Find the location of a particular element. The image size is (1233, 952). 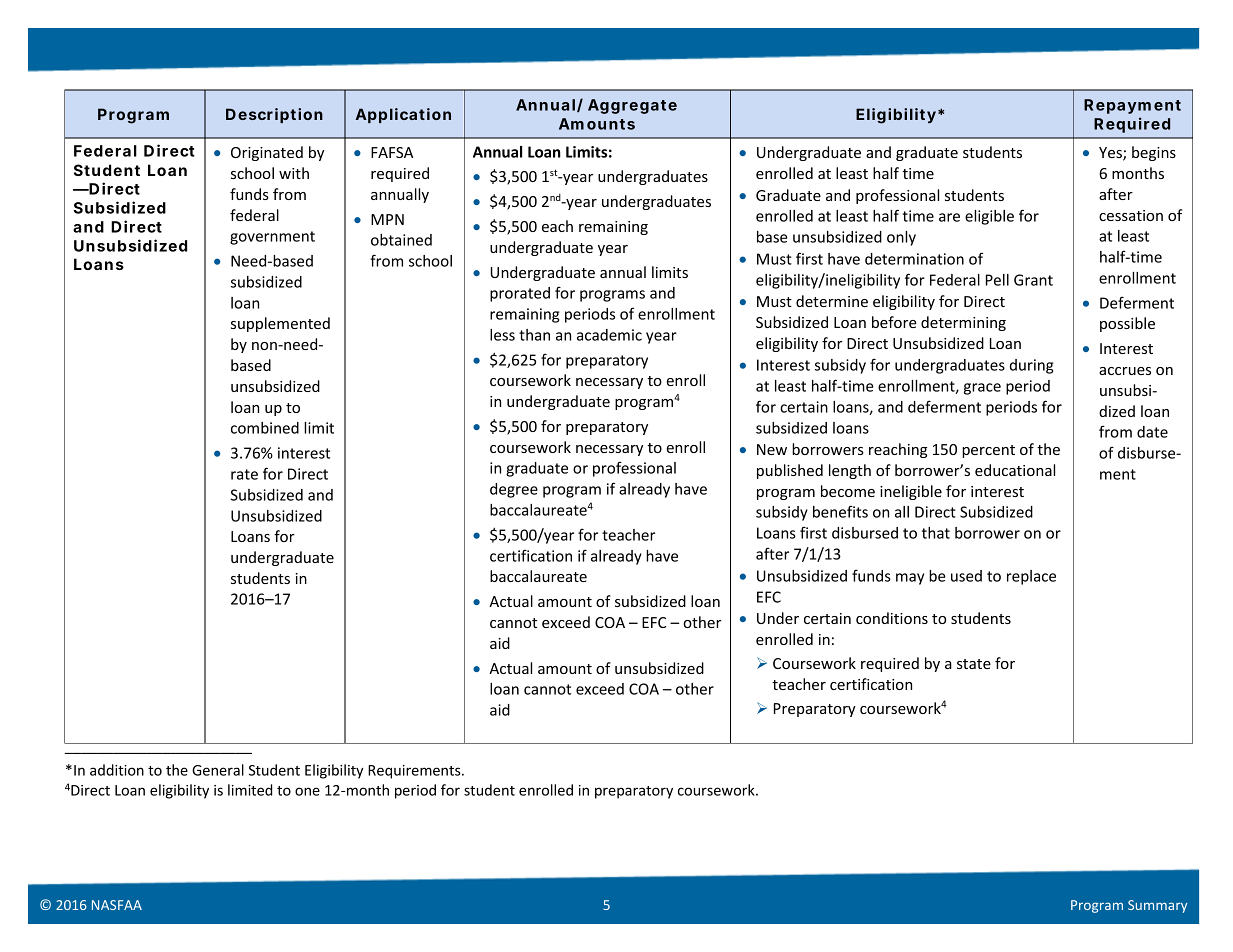

one is located at coordinates (307, 791).
